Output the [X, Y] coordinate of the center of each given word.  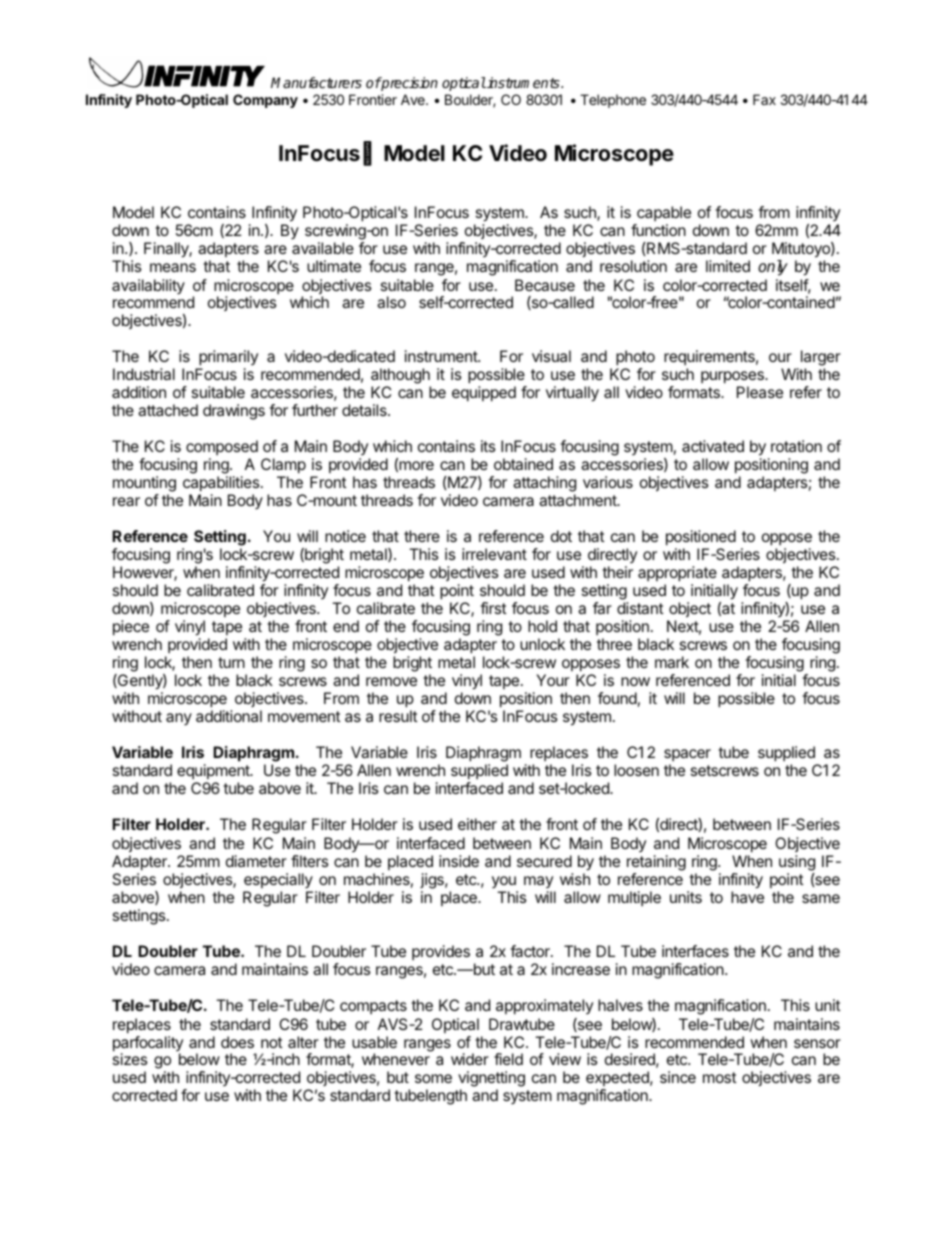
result [398, 716]
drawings [234, 412]
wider [470, 1059]
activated [713, 446]
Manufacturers [316, 82]
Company [265, 101]
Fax [764, 99]
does [237, 1042]
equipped [484, 394]
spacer [687, 755]
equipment [214, 771]
